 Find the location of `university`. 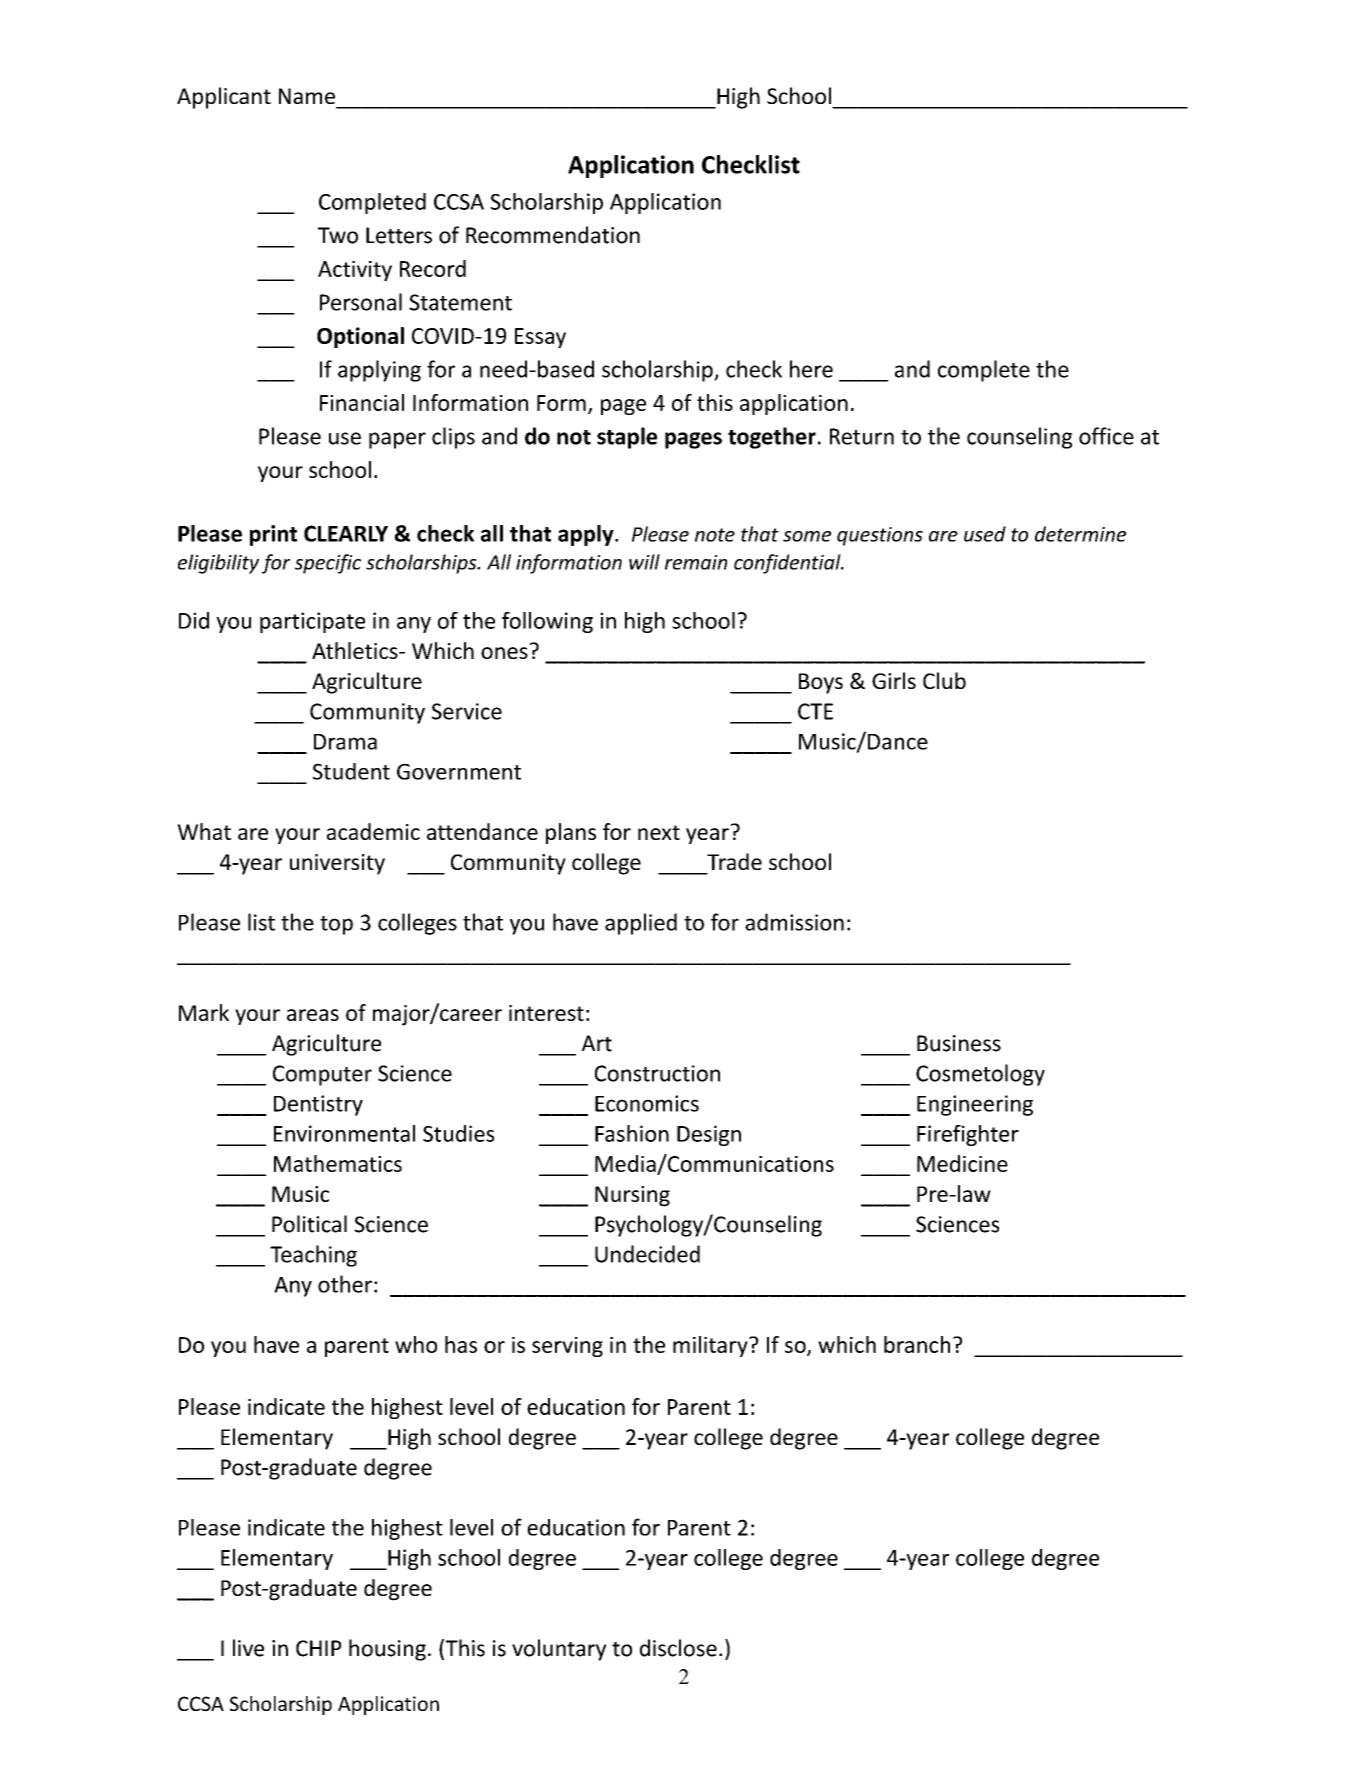

university is located at coordinates (337, 864).
